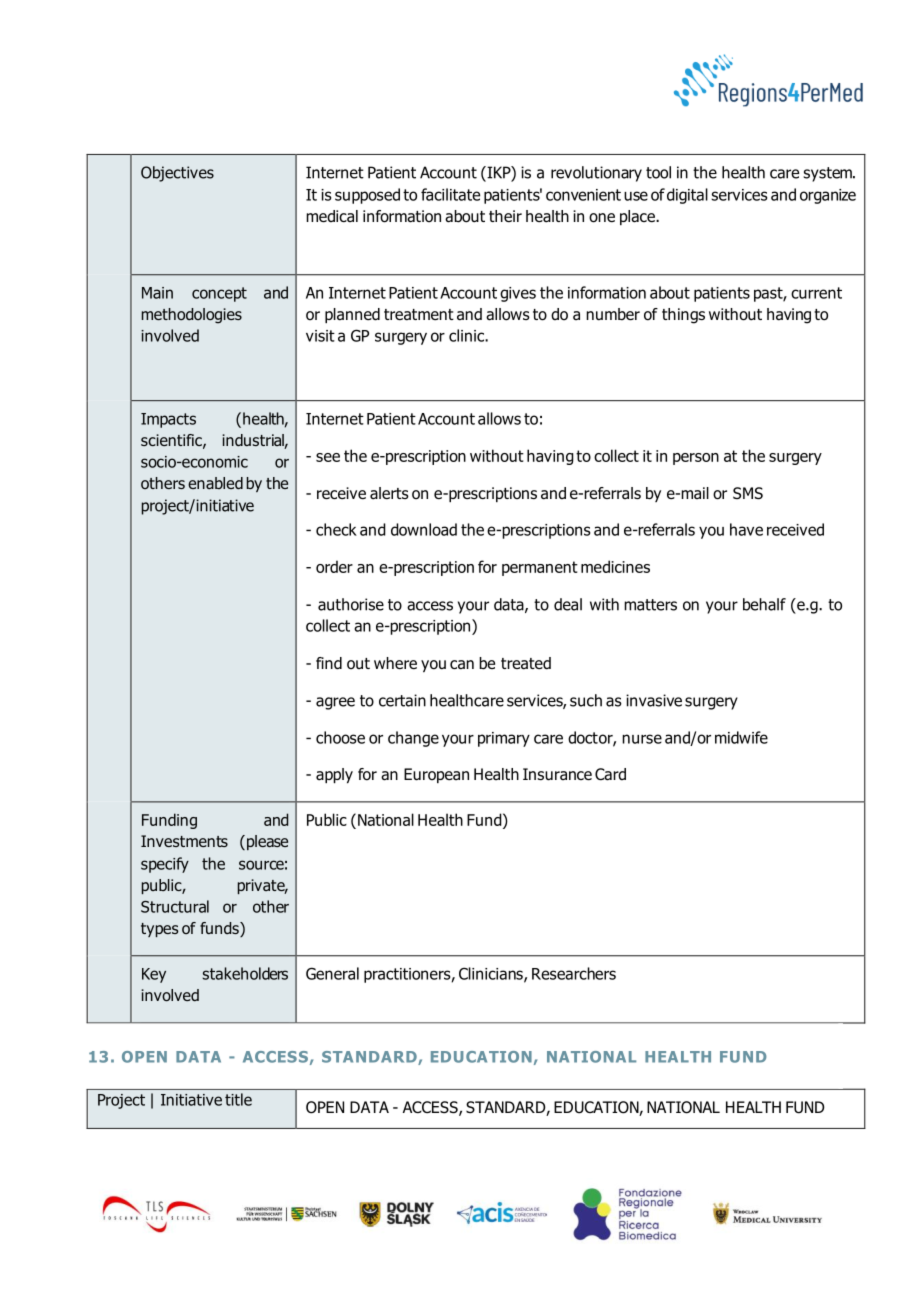 This page has width=924, height=1308. What do you see at coordinates (436, 775) in the page?
I see `European` at bounding box center [436, 775].
